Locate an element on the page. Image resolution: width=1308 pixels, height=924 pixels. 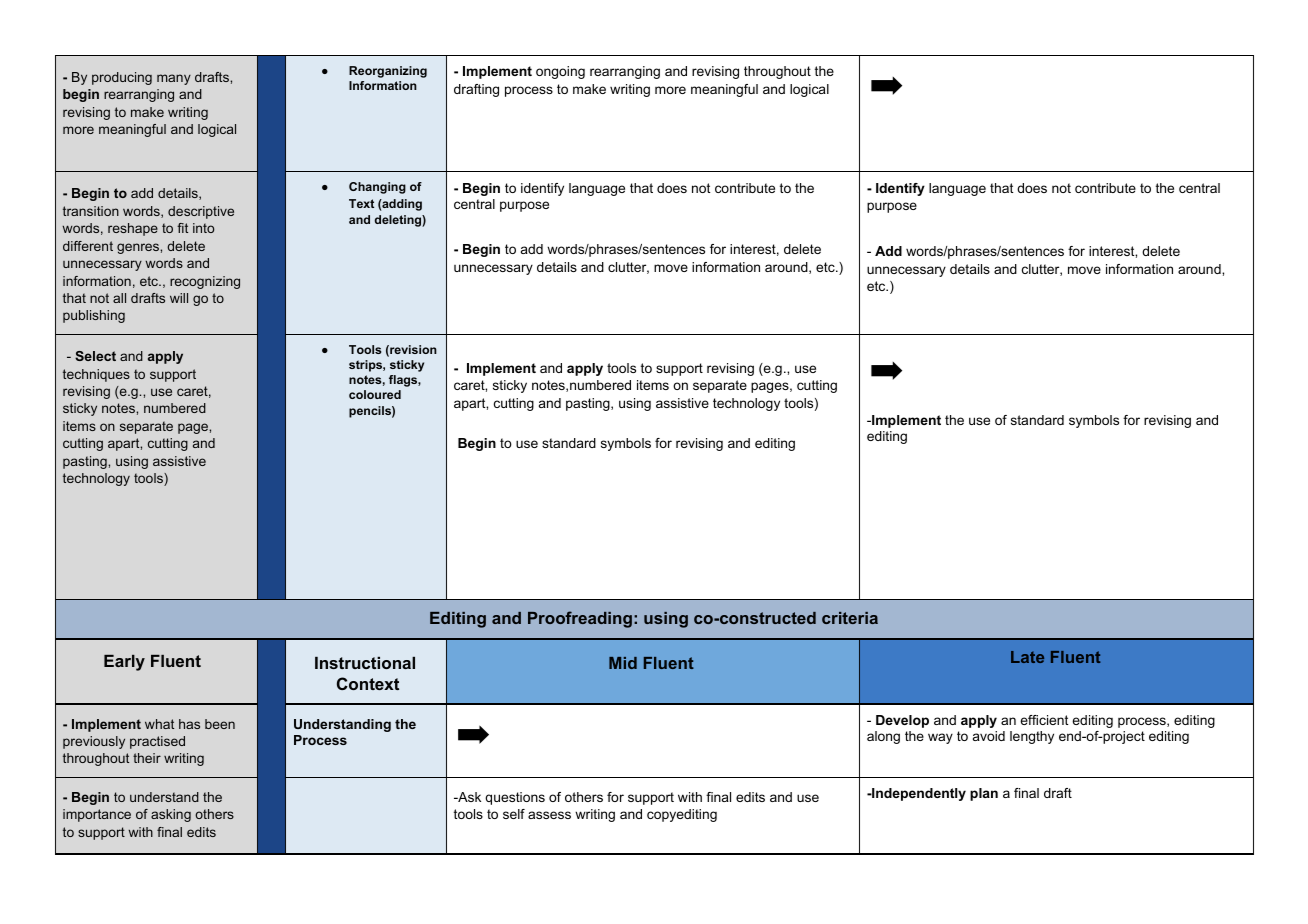
techniques is located at coordinates (96, 375).
